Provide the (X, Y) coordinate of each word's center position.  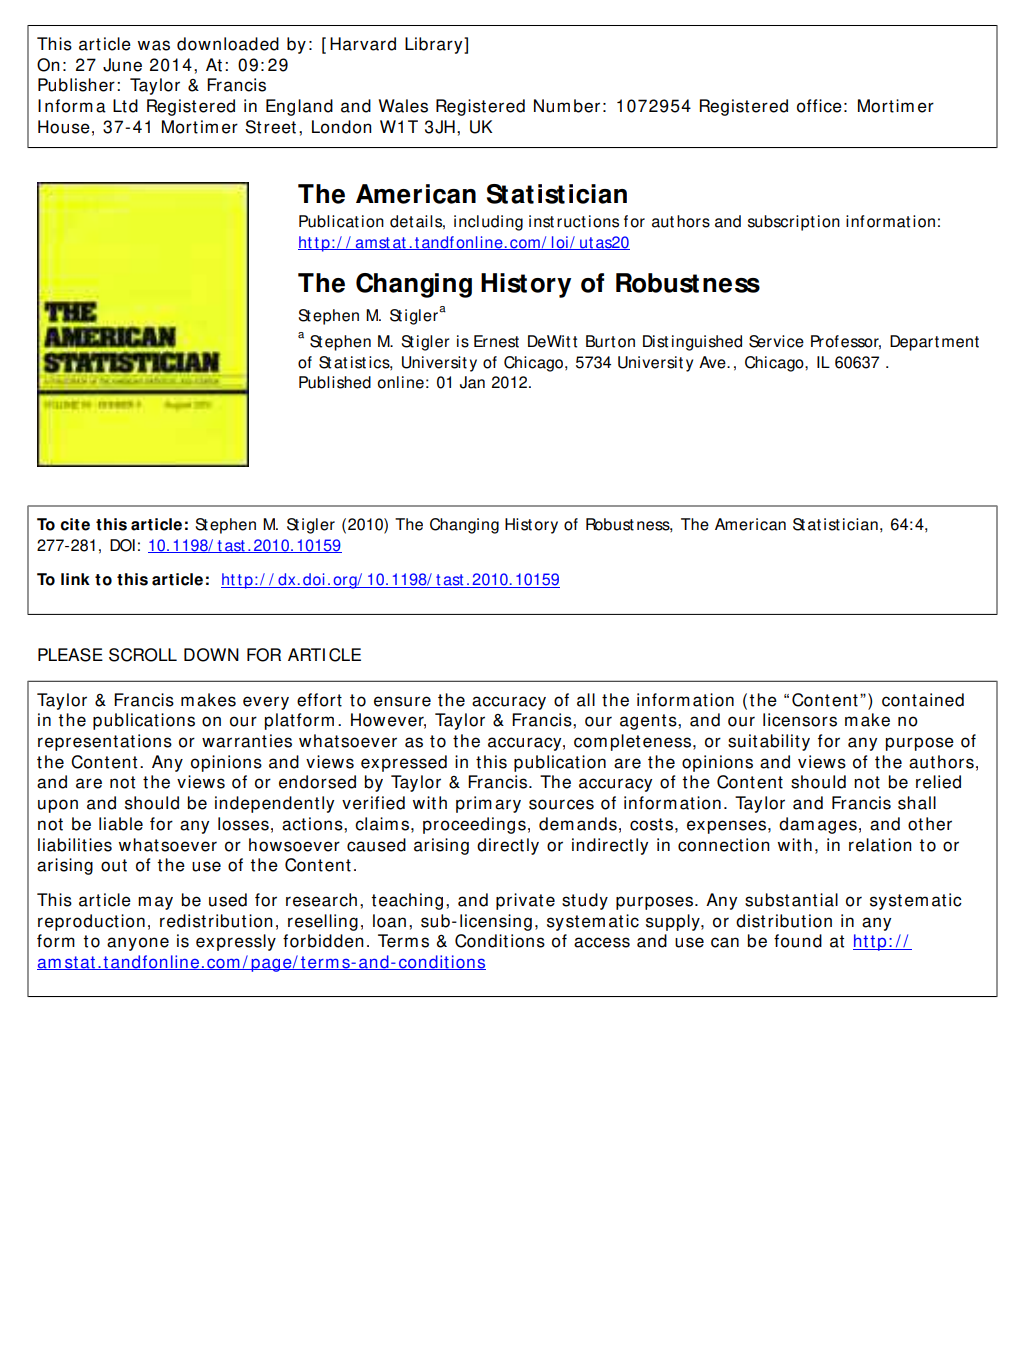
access (602, 942)
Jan (472, 382)
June (122, 65)
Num (552, 106)
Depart (914, 343)
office (819, 106)
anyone (138, 944)
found (798, 941)
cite (75, 524)
